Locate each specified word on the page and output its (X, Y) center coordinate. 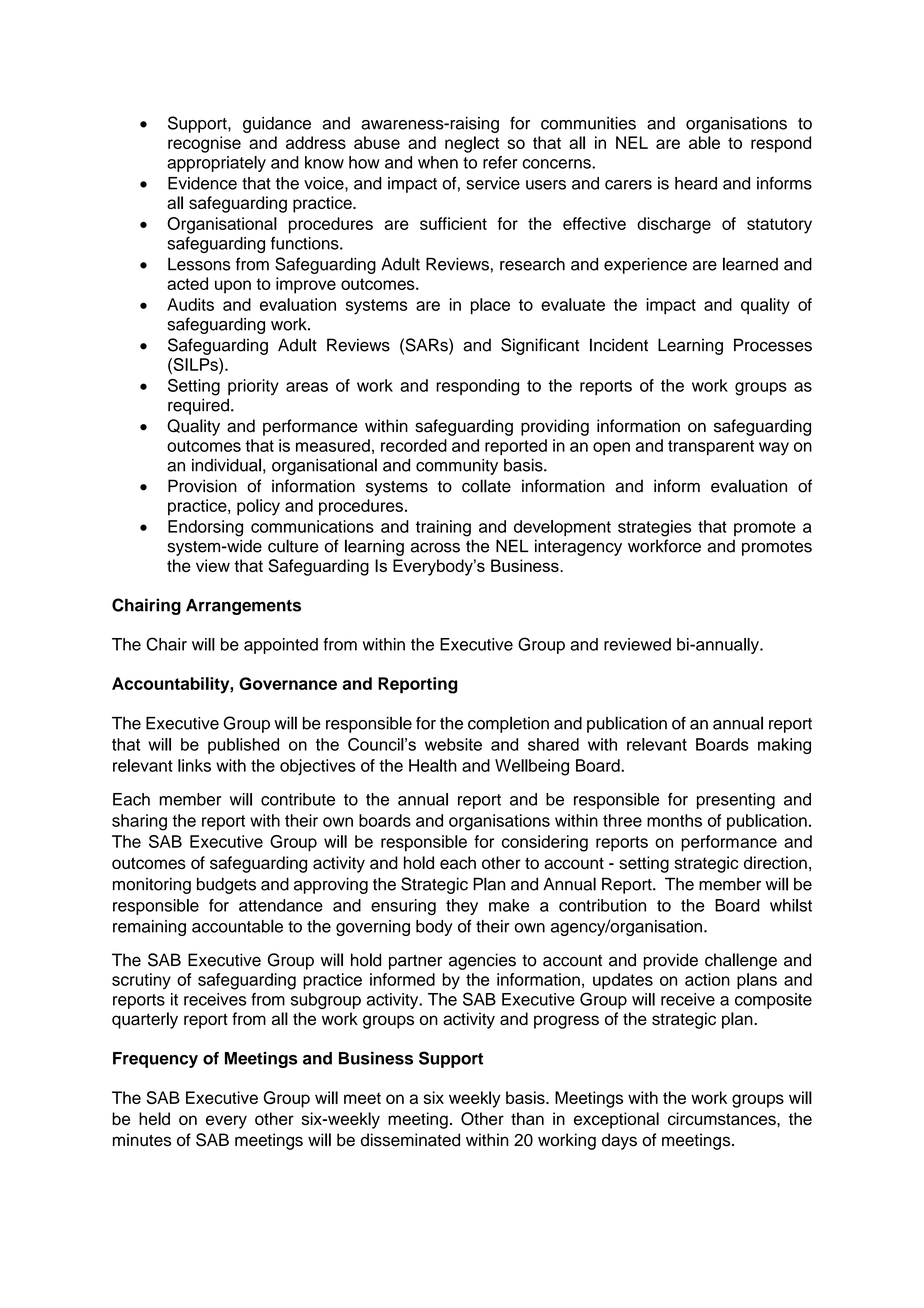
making (784, 746)
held (154, 1118)
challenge (741, 961)
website (453, 744)
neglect (472, 144)
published (243, 746)
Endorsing (205, 528)
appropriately (216, 164)
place (490, 306)
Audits (190, 304)
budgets (226, 885)
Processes (773, 345)
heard (696, 183)
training (443, 528)
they (462, 907)
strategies (654, 528)
